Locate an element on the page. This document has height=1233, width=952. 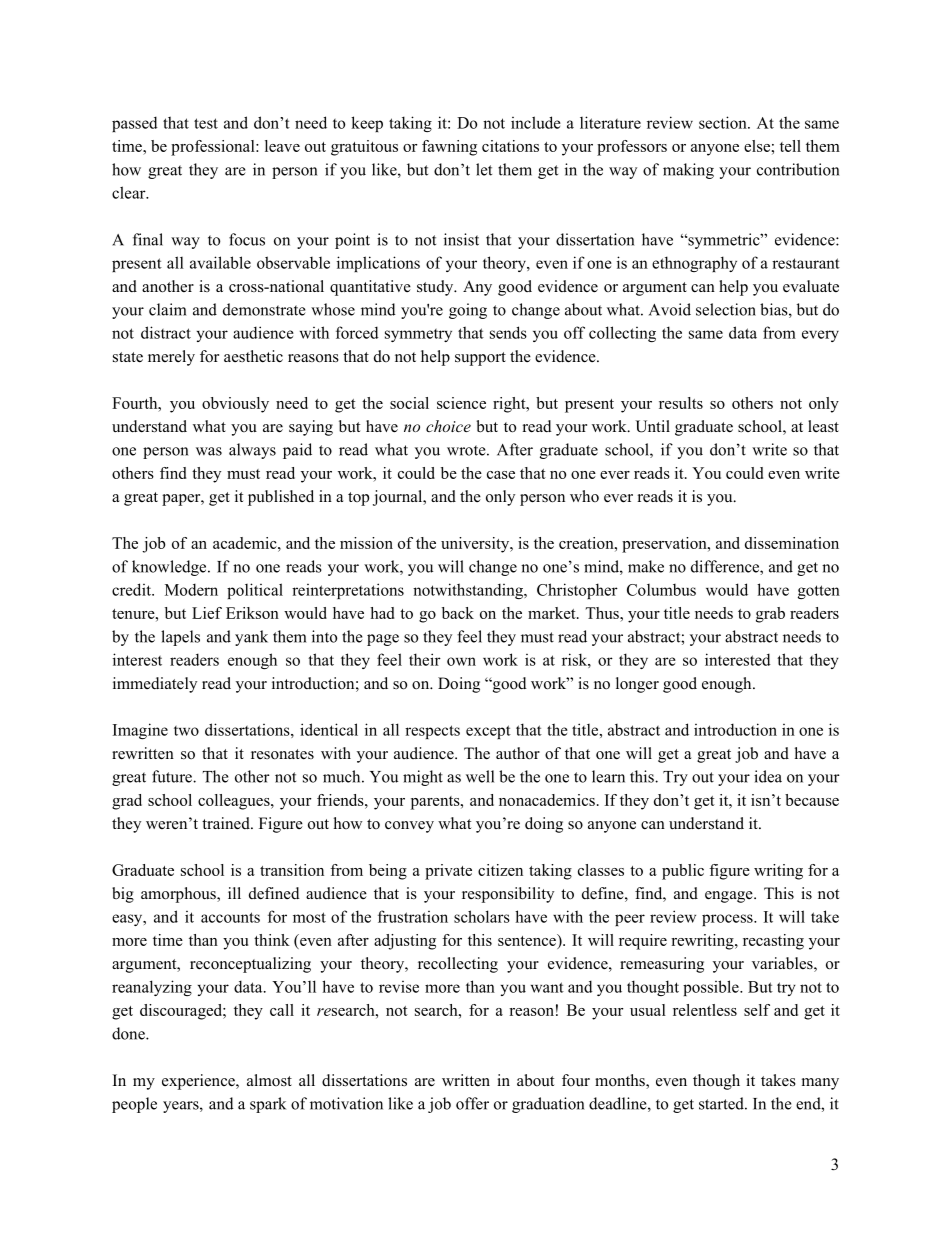
experience is located at coordinates (199, 1082).
